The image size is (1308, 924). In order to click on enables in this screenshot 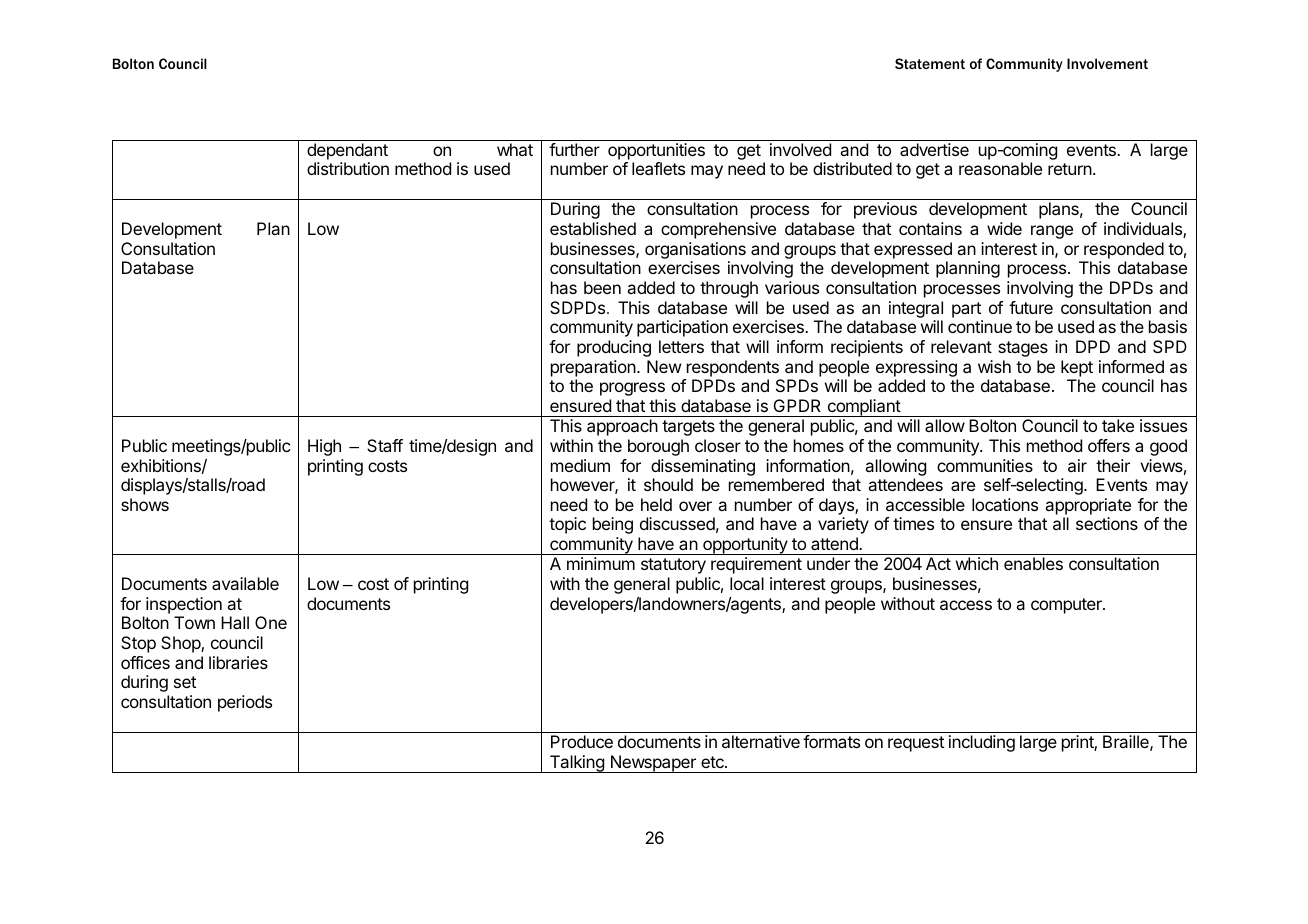, I will do `click(1033, 563)`.
